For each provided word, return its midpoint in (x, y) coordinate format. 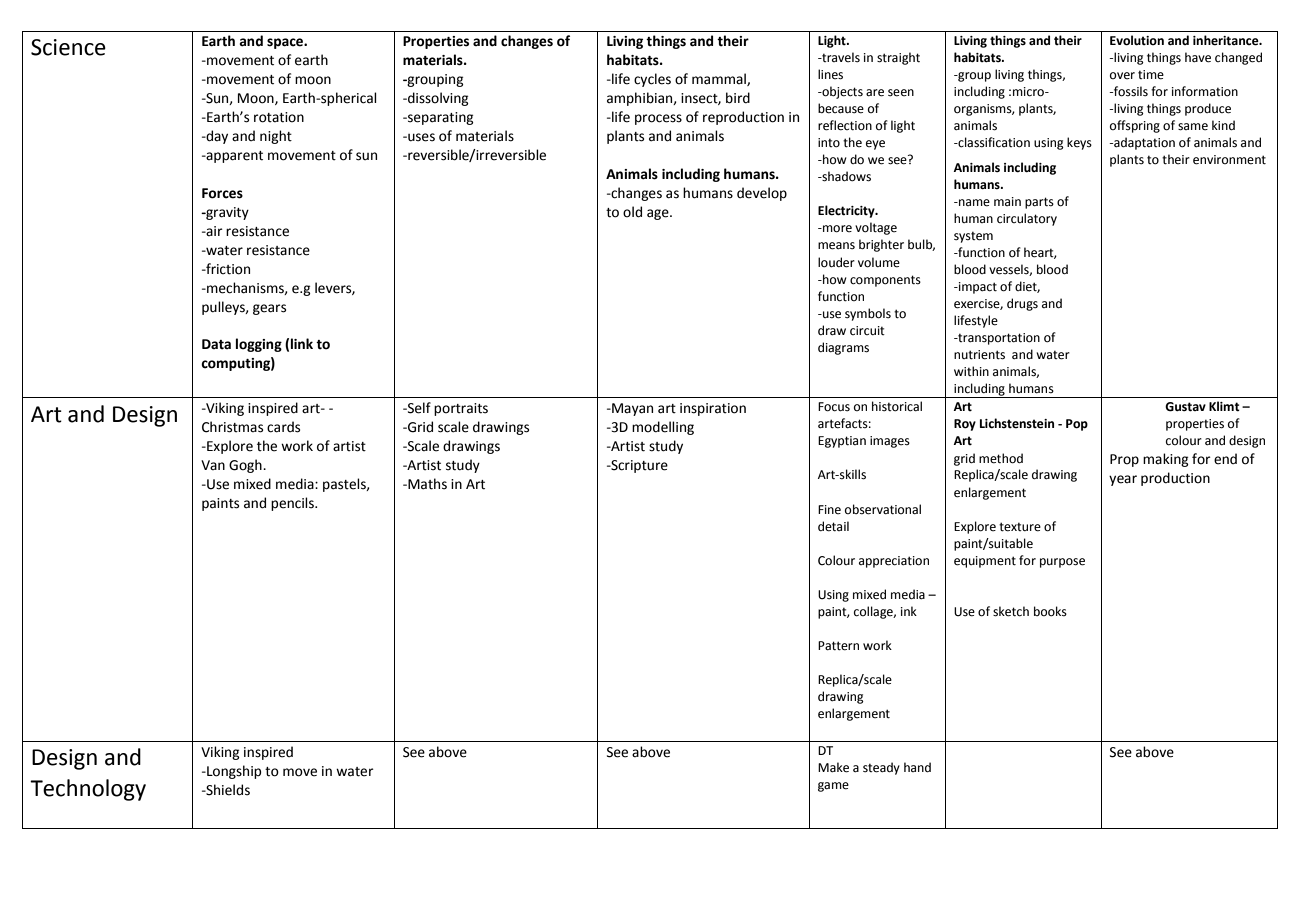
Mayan (631, 409)
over (1122, 76)
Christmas (232, 427)
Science (68, 47)
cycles (652, 80)
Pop (1077, 425)
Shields (227, 790)
